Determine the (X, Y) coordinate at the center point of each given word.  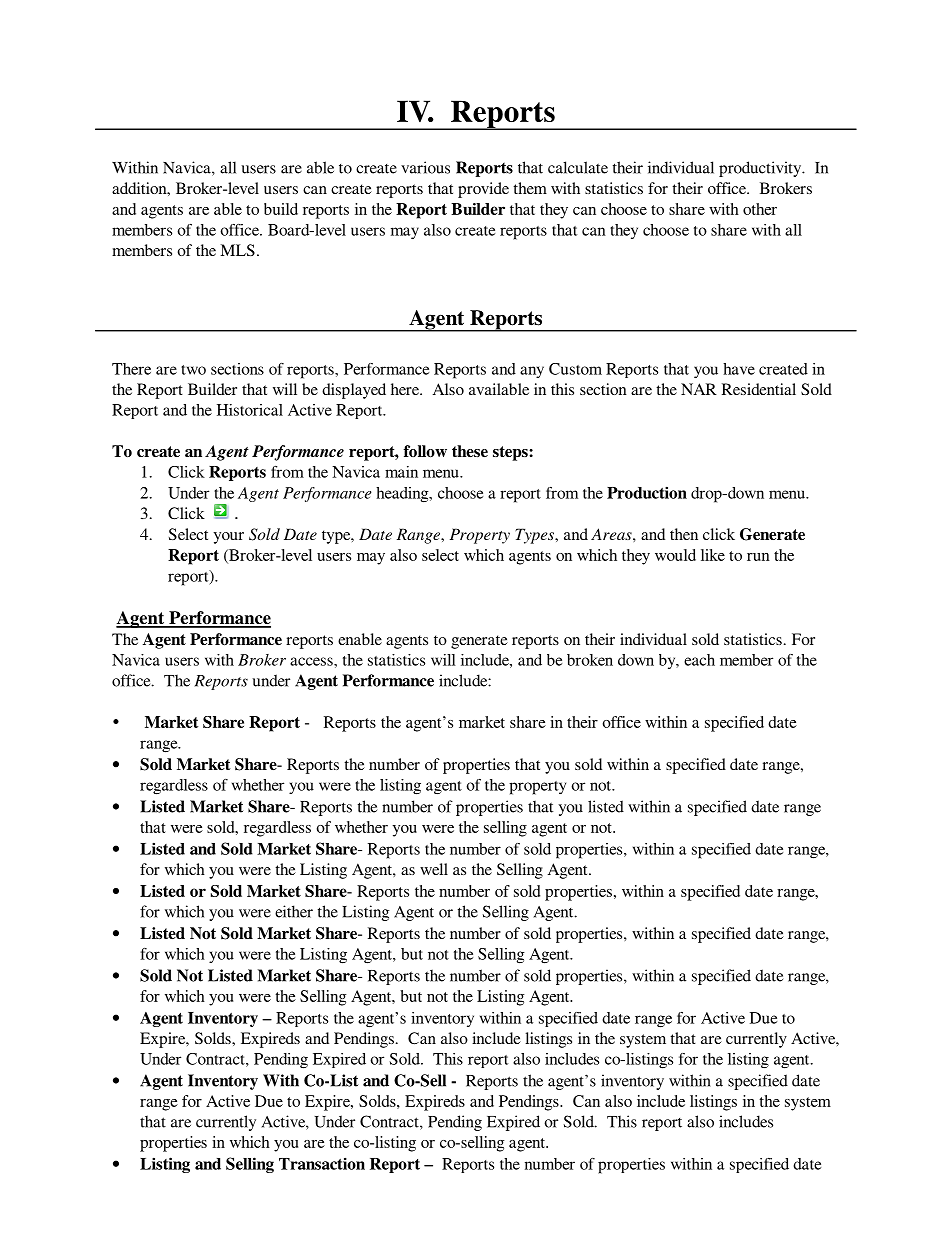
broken (590, 660)
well (434, 869)
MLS (237, 250)
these (470, 451)
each (699, 660)
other (760, 209)
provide (483, 190)
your (228, 538)
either (294, 911)
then (684, 534)
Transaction (322, 1163)
